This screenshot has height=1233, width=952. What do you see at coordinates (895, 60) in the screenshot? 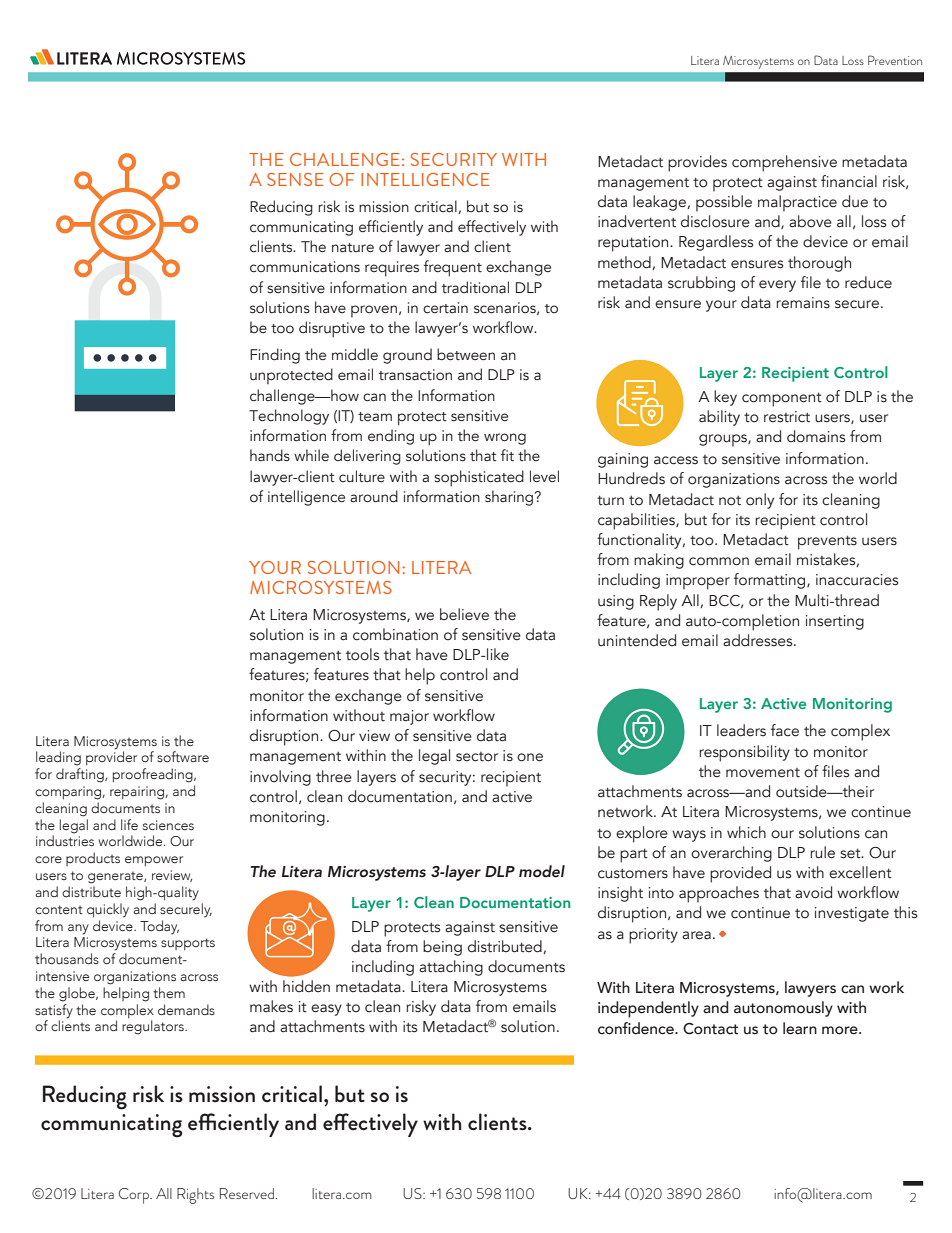
I see `Prevention` at bounding box center [895, 60].
